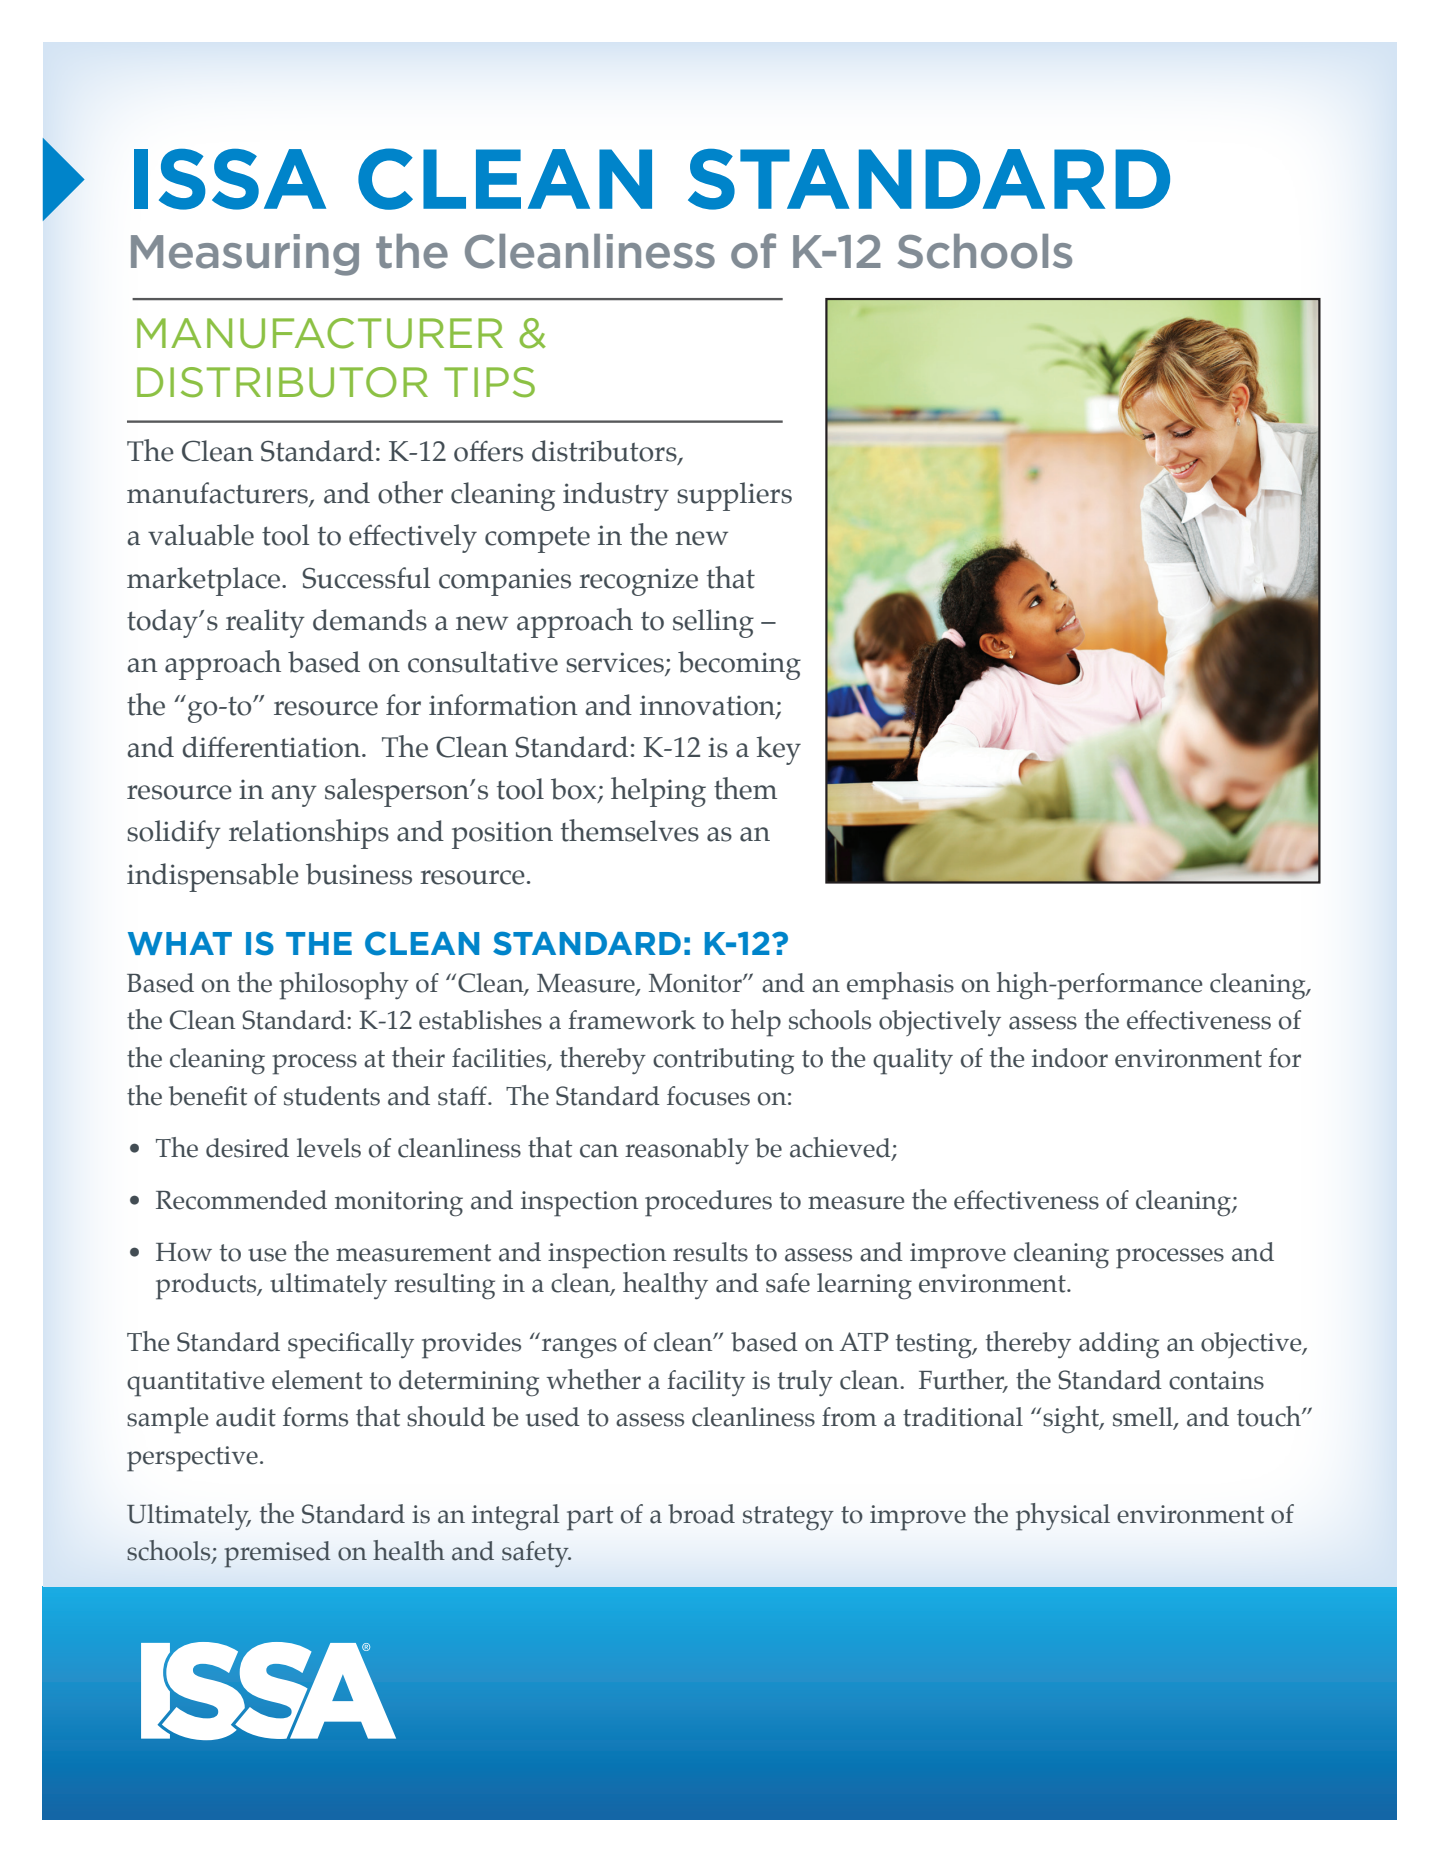 This page has height=1862, width=1439. Describe the element at coordinates (1063, 1517) in the page. I see `physical` at that location.
